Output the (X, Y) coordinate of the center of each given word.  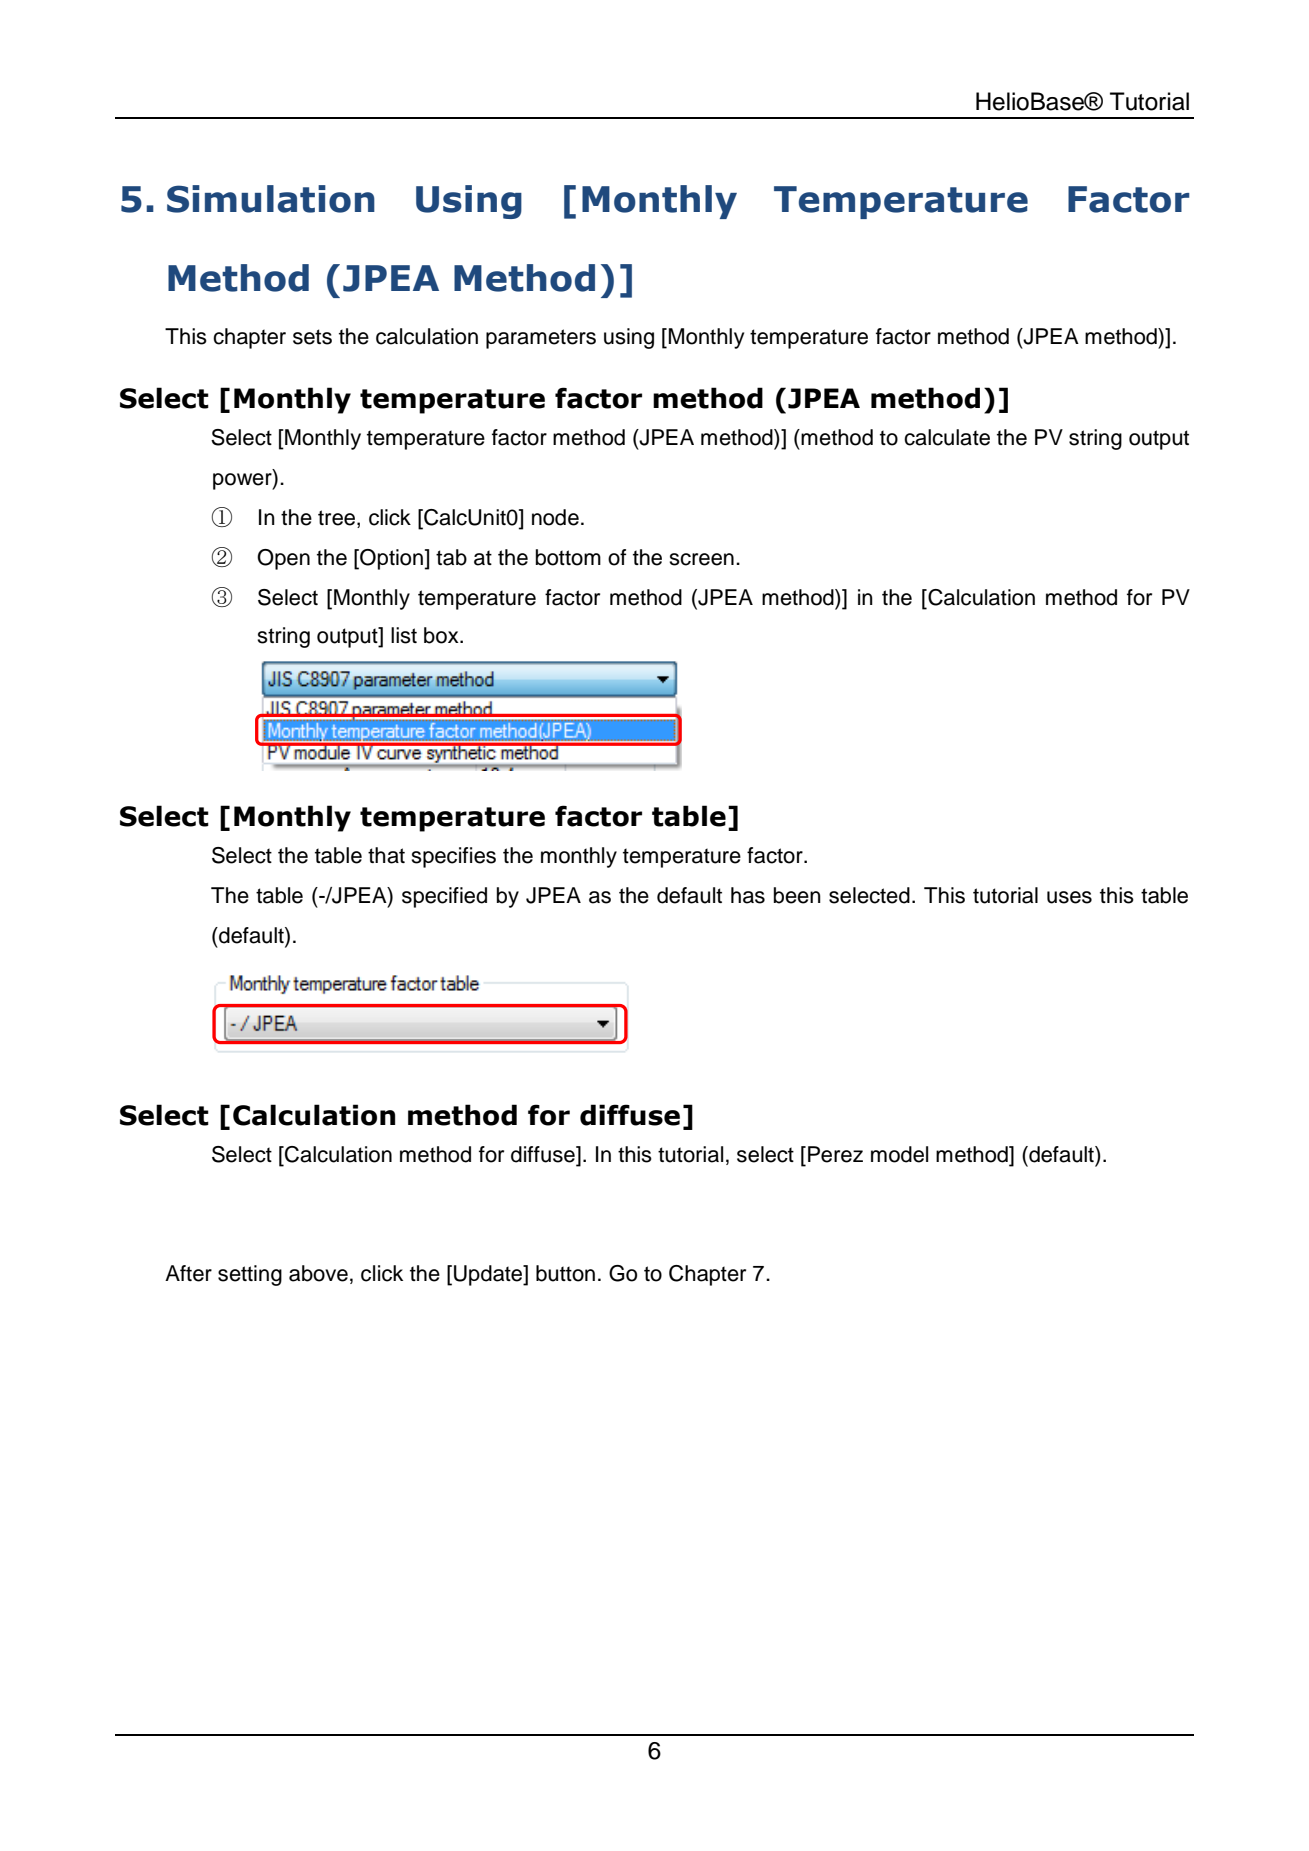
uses (1069, 897)
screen (701, 559)
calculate (947, 437)
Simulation (271, 199)
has (748, 895)
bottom (568, 557)
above (318, 1273)
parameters (541, 339)
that (386, 855)
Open (283, 559)
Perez (835, 1154)
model (899, 1154)
